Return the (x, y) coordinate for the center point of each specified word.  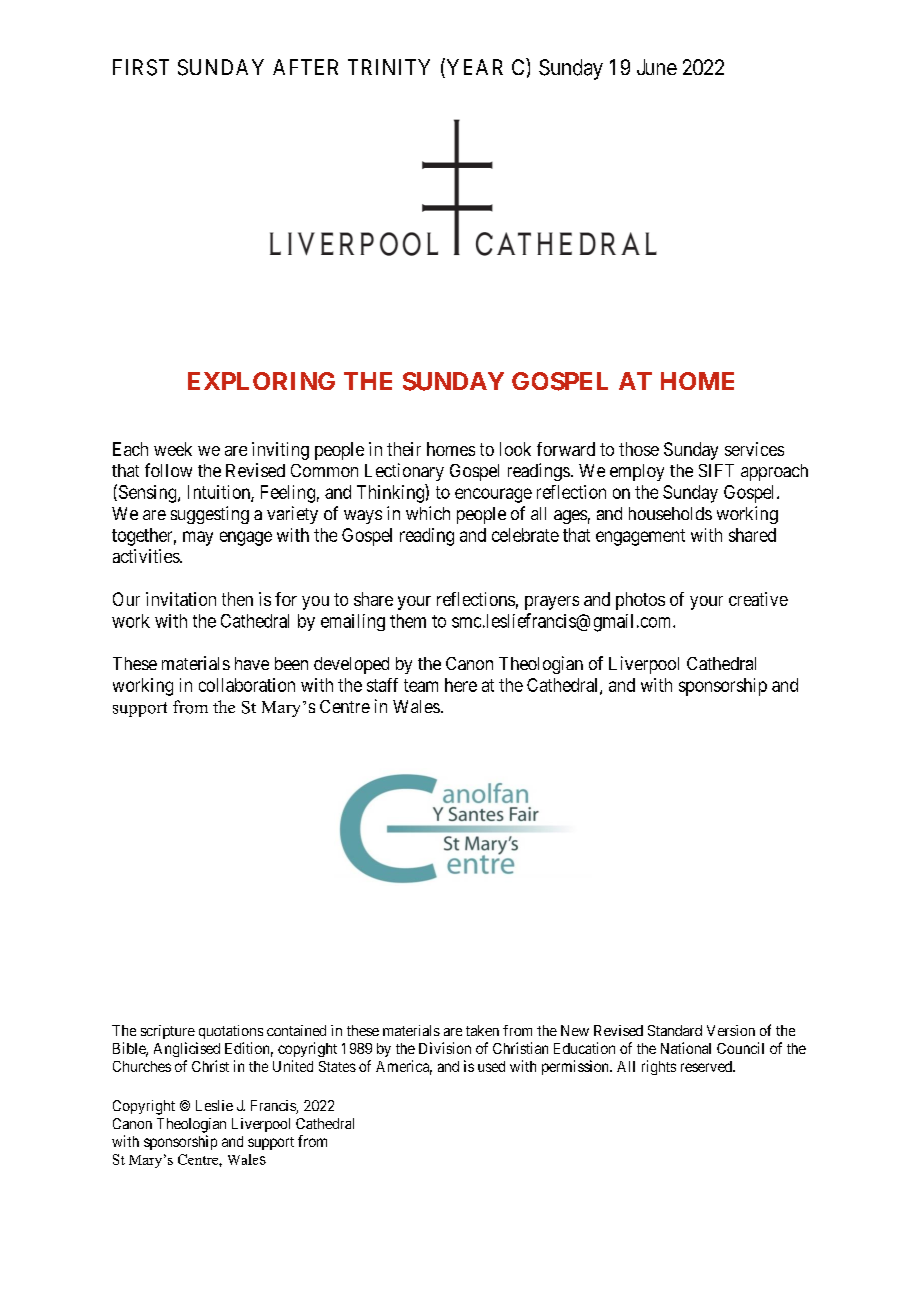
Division (445, 1048)
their (404, 449)
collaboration (247, 685)
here (461, 685)
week (173, 449)
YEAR (473, 68)
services (754, 449)
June (657, 67)
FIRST (141, 67)
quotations (231, 1032)
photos (640, 601)
